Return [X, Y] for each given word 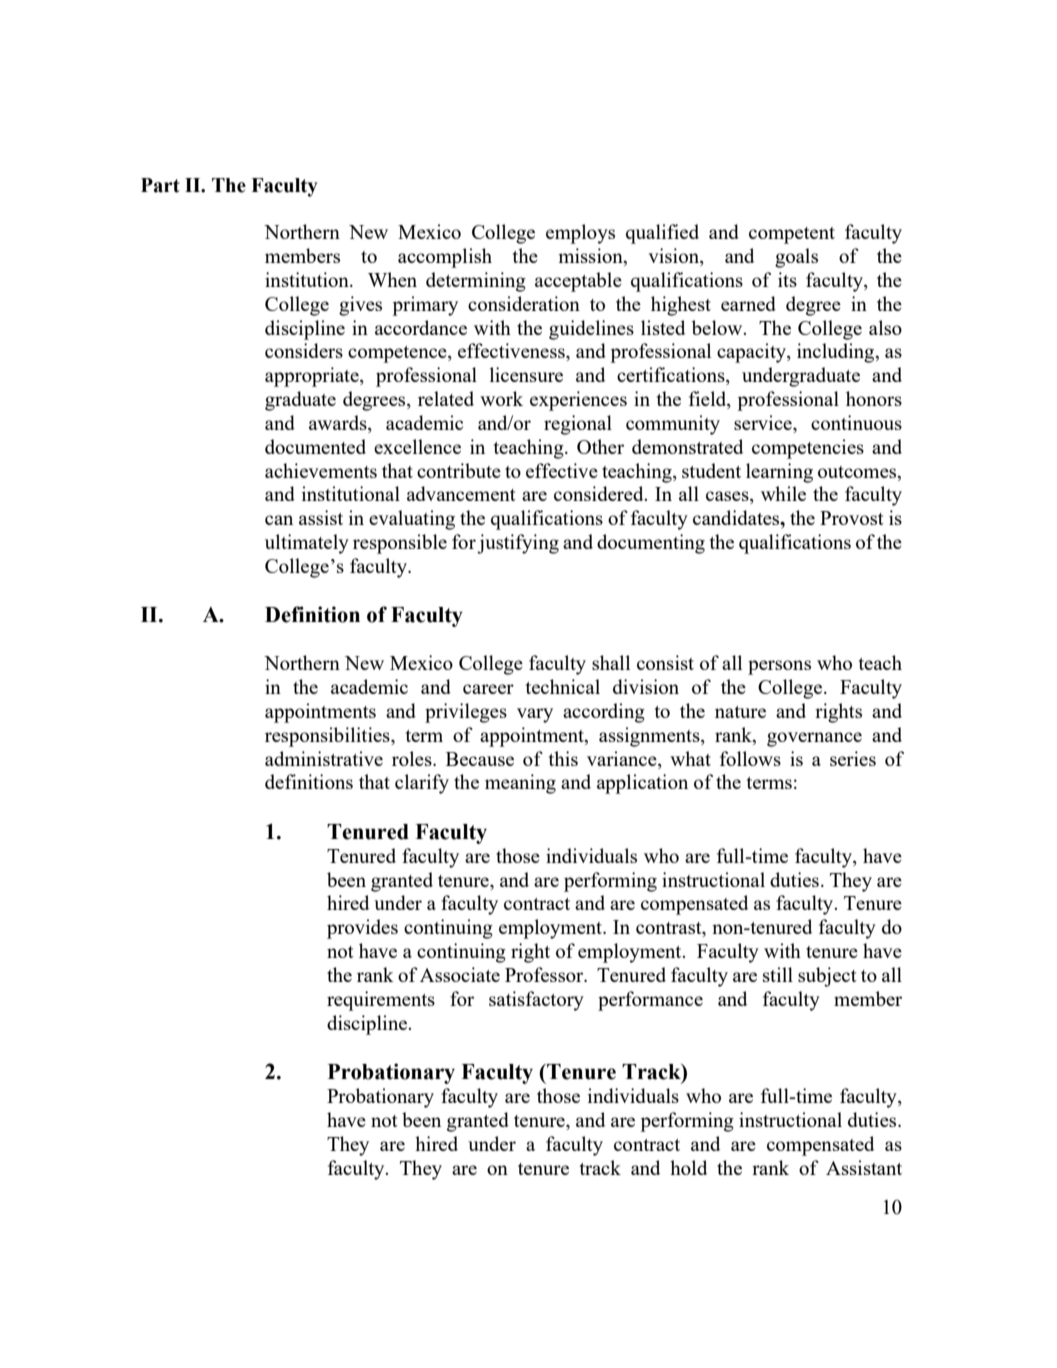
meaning [520, 784]
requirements [381, 1001]
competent [792, 235]
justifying [518, 544]
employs [580, 234]
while [783, 493]
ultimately [307, 544]
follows [750, 758]
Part [160, 185]
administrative [324, 758]
